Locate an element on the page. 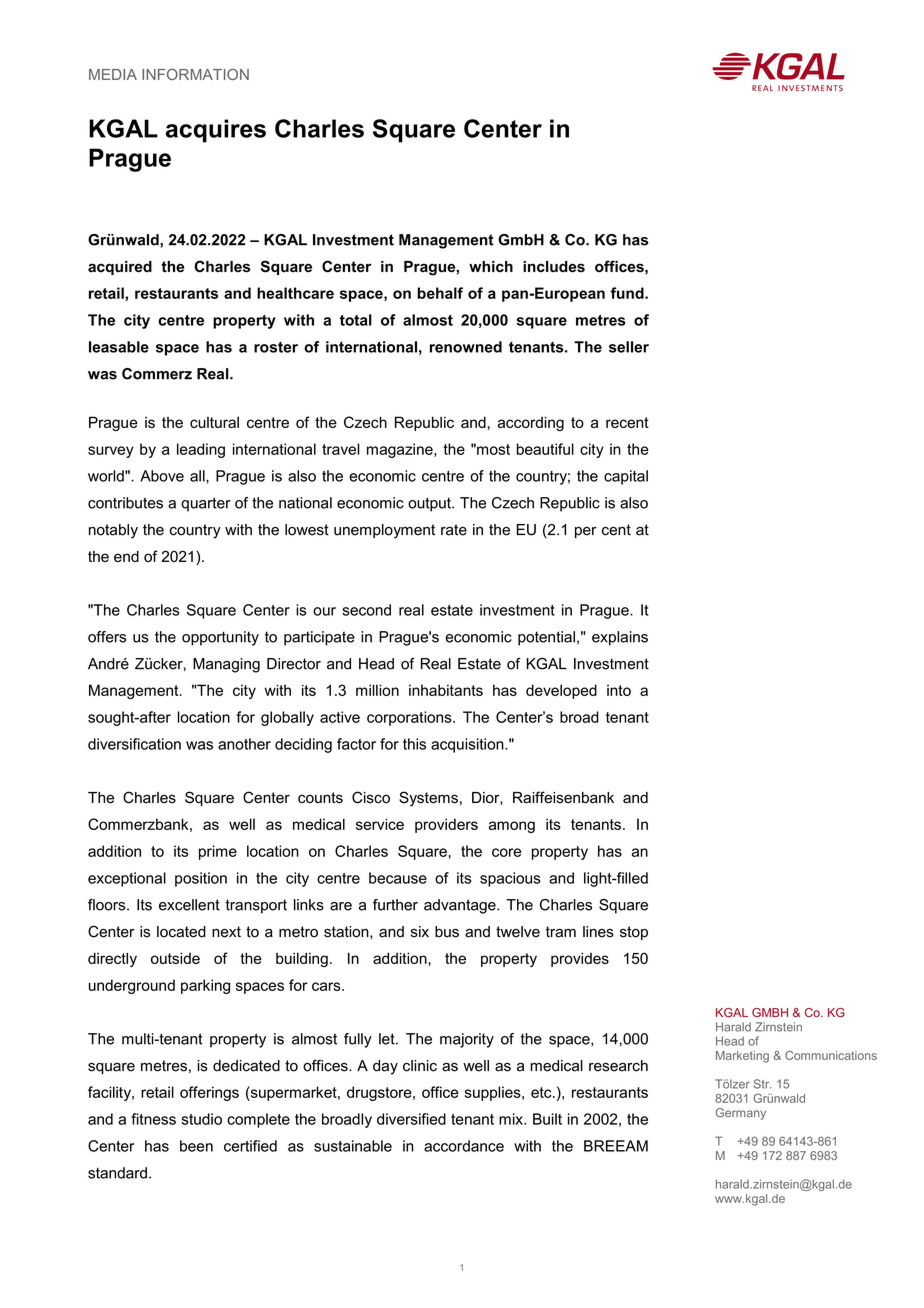 This page has height=1308, width=924. output is located at coordinates (430, 504).
